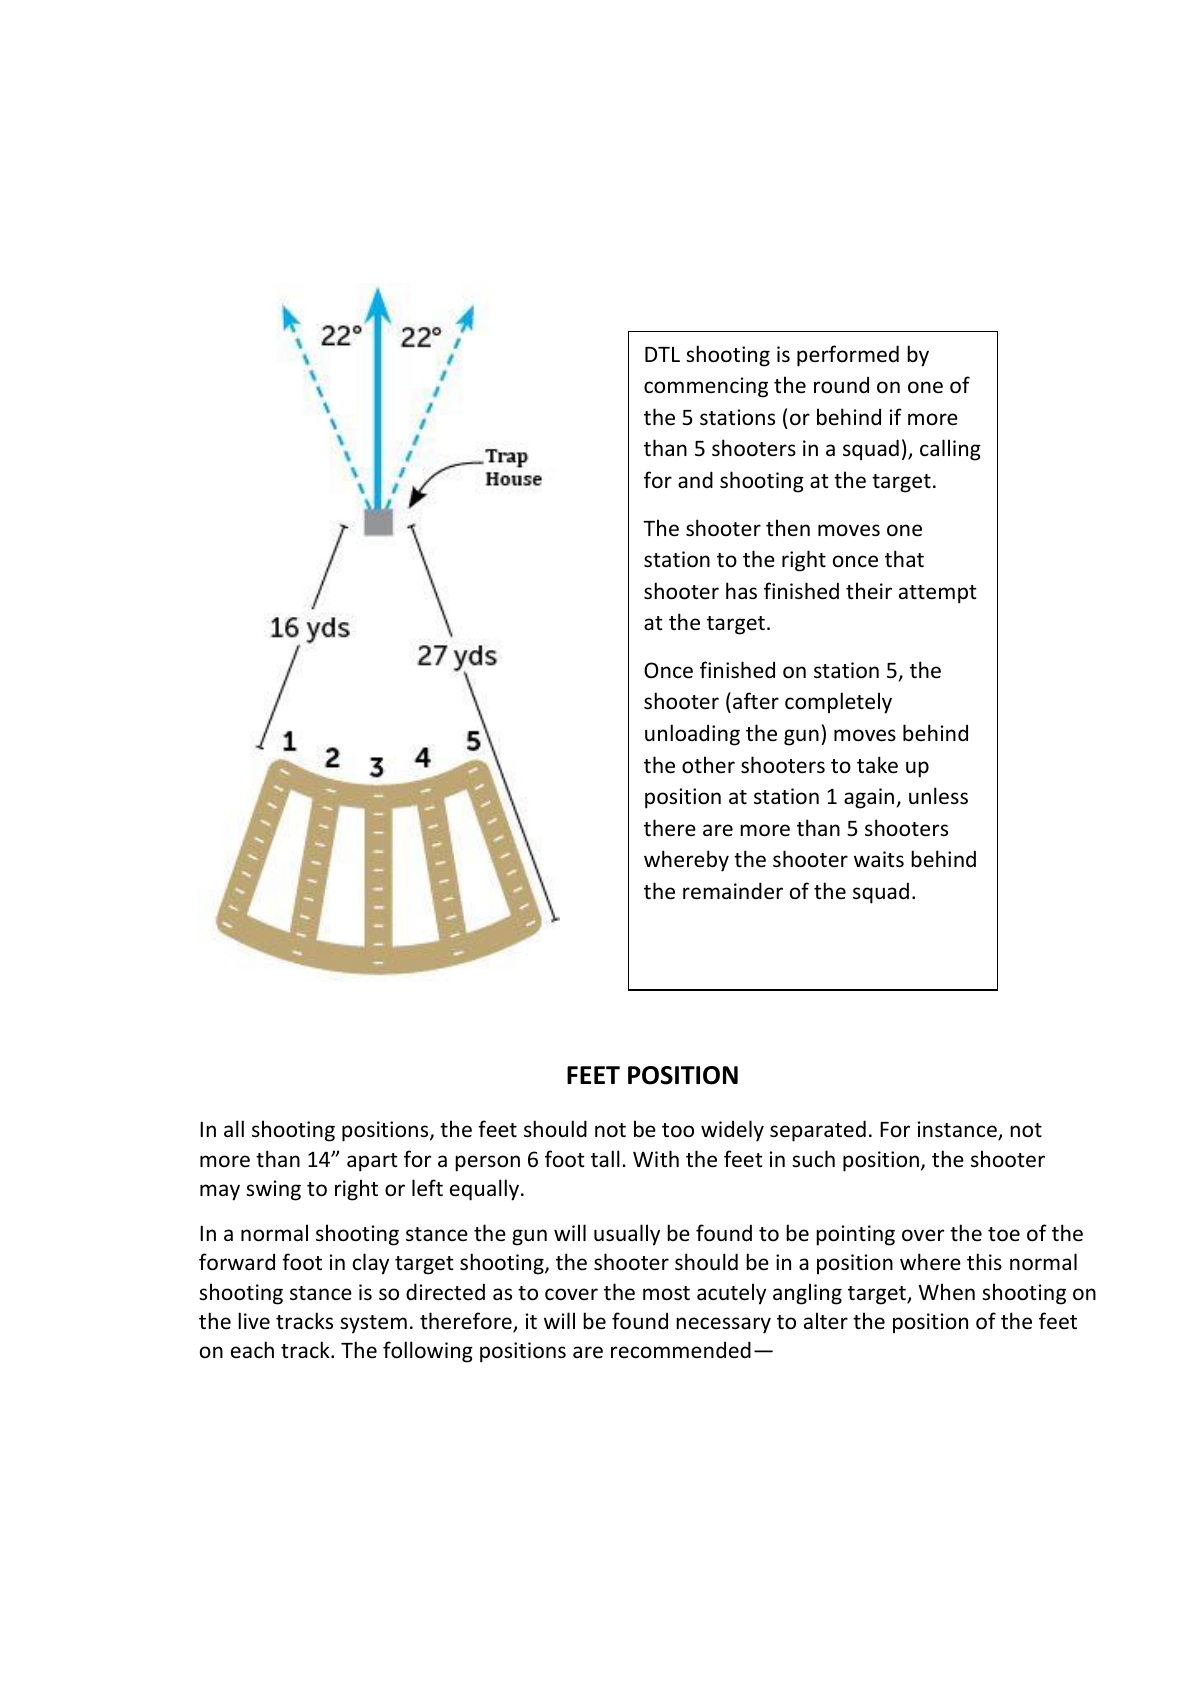 The height and width of the screenshot is (1681, 1189). Describe the element at coordinates (841, 385) in the screenshot. I see `round` at that location.
